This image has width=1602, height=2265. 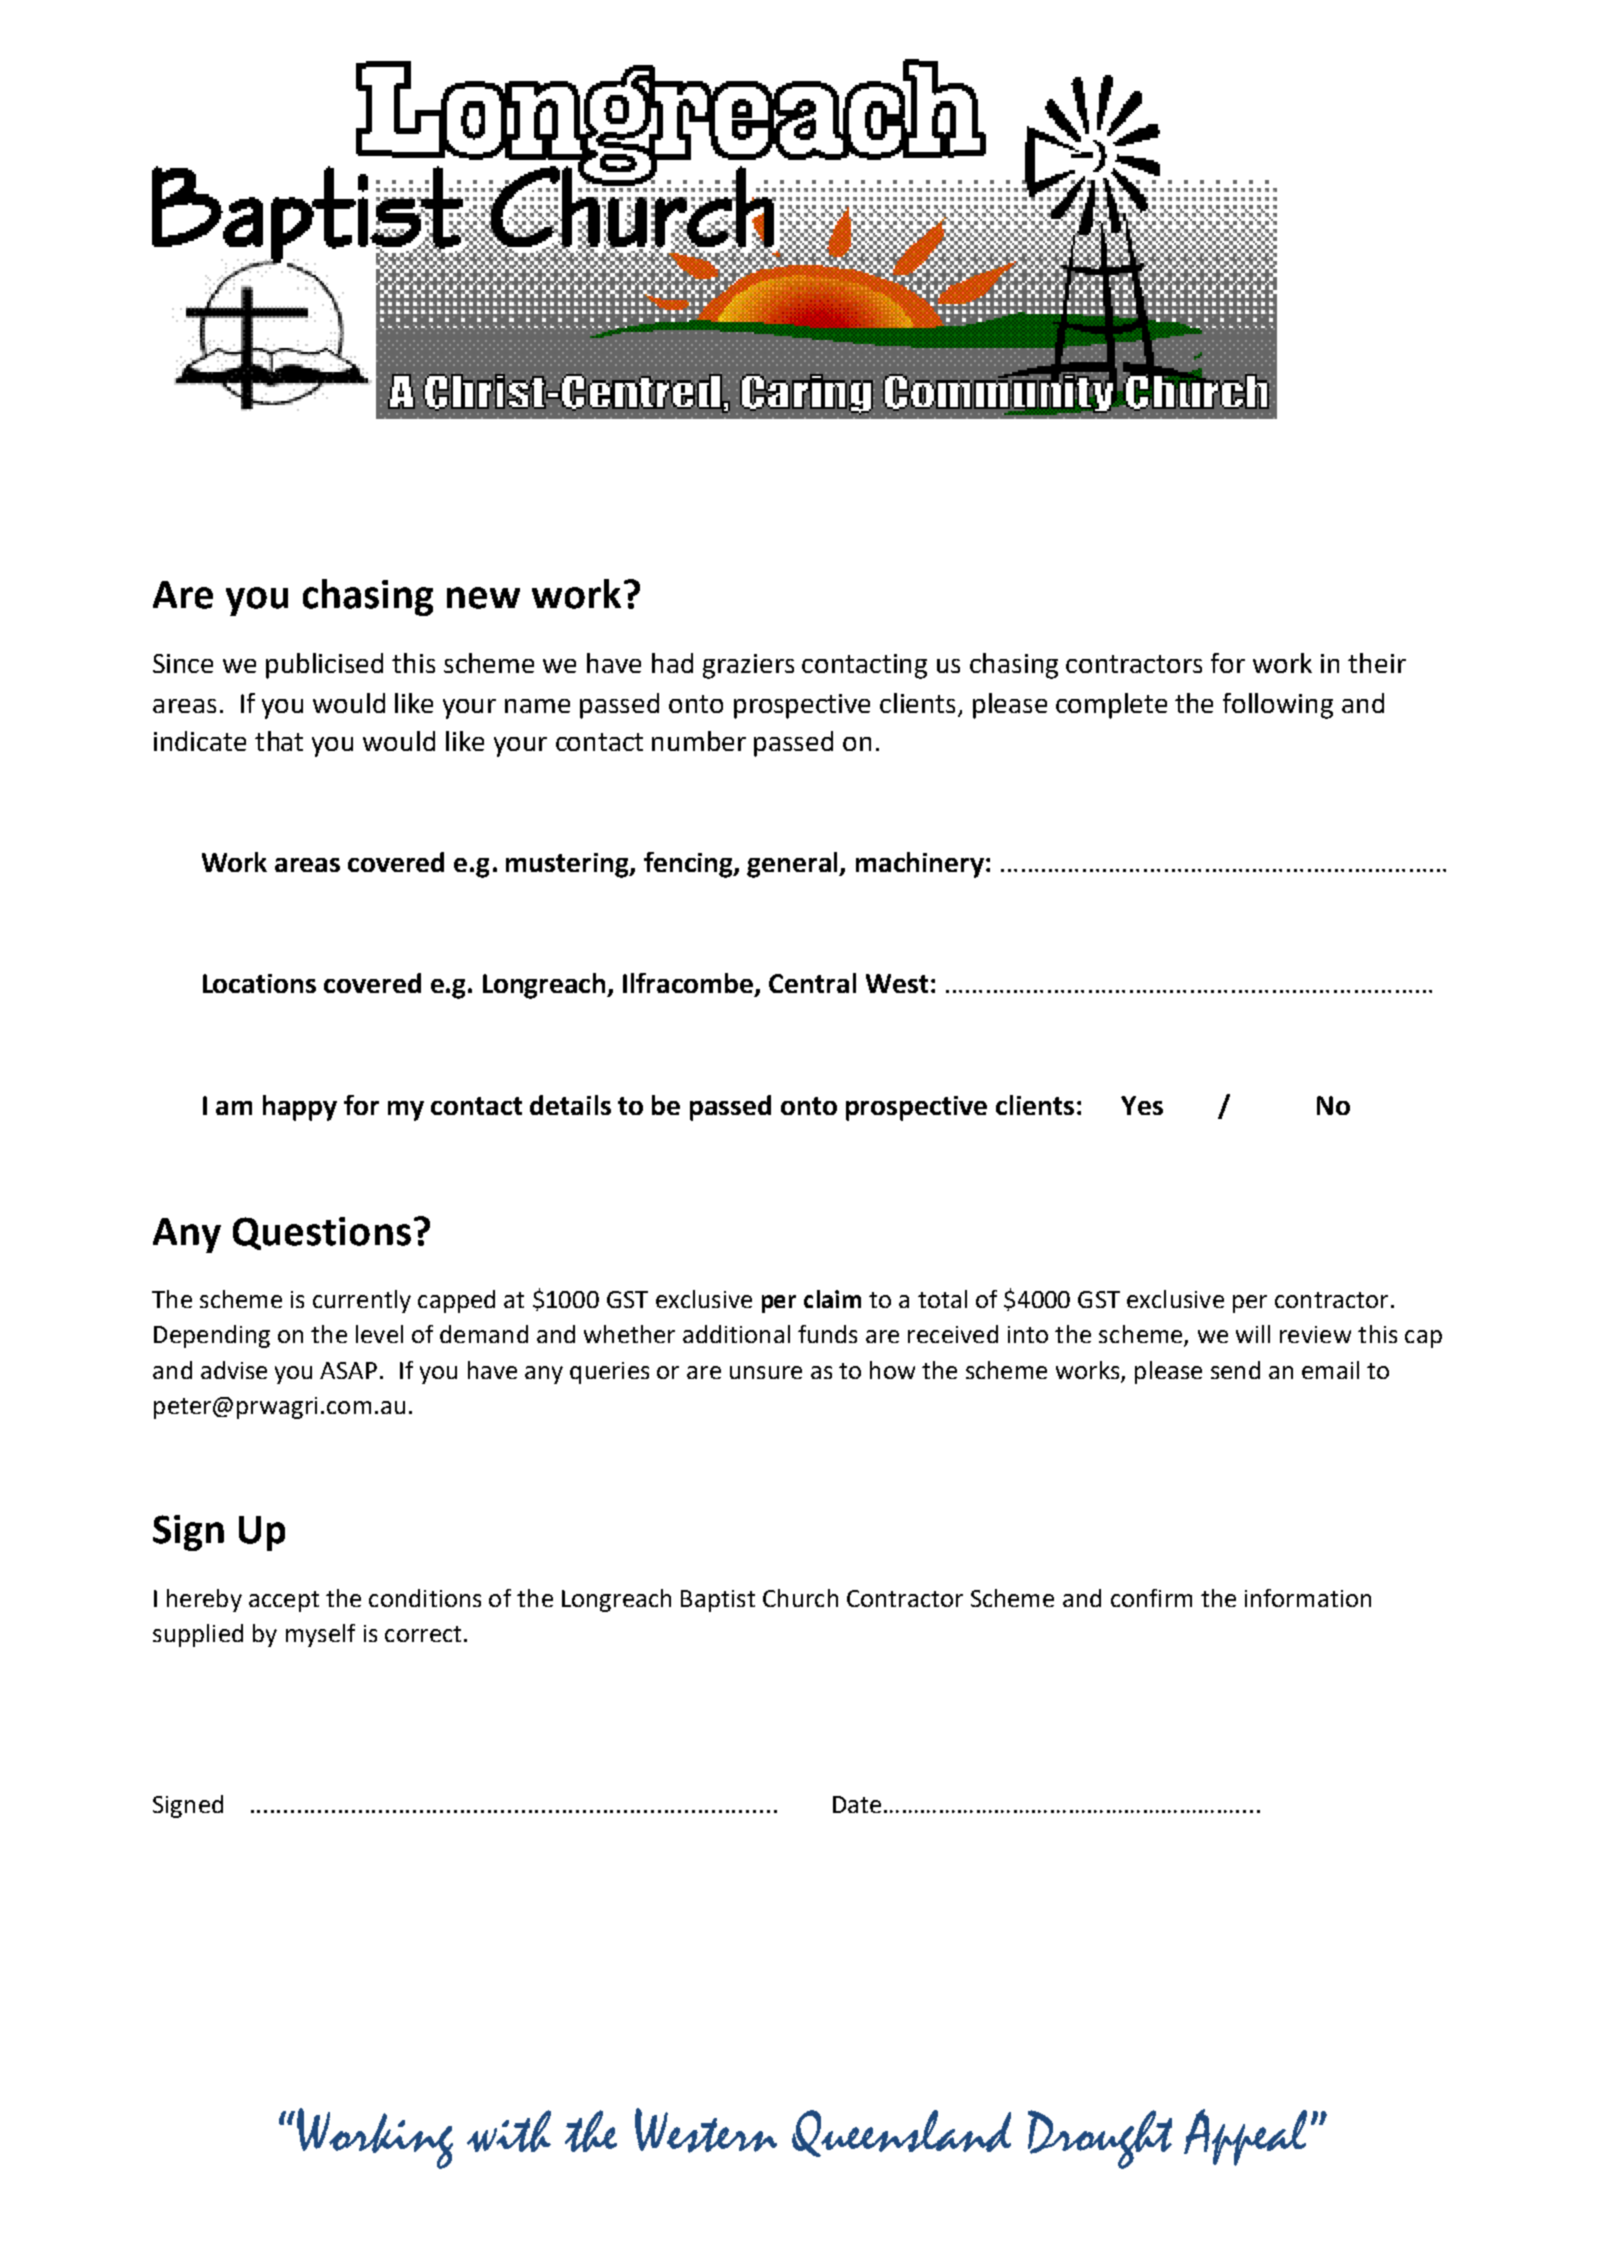 What do you see at coordinates (1278, 706) in the image?
I see `following` at bounding box center [1278, 706].
